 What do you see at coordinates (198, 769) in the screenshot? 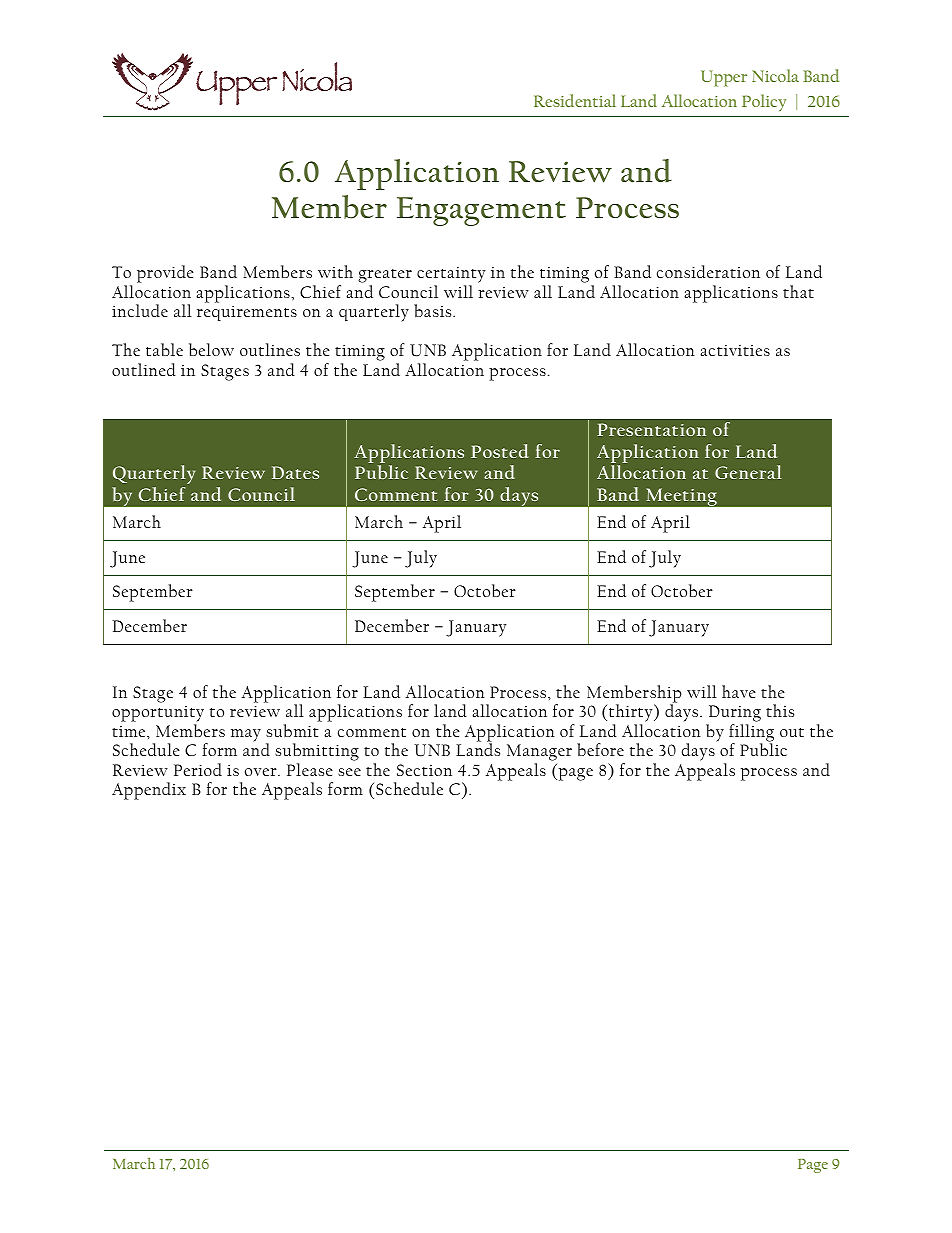
I see `Period` at bounding box center [198, 769].
